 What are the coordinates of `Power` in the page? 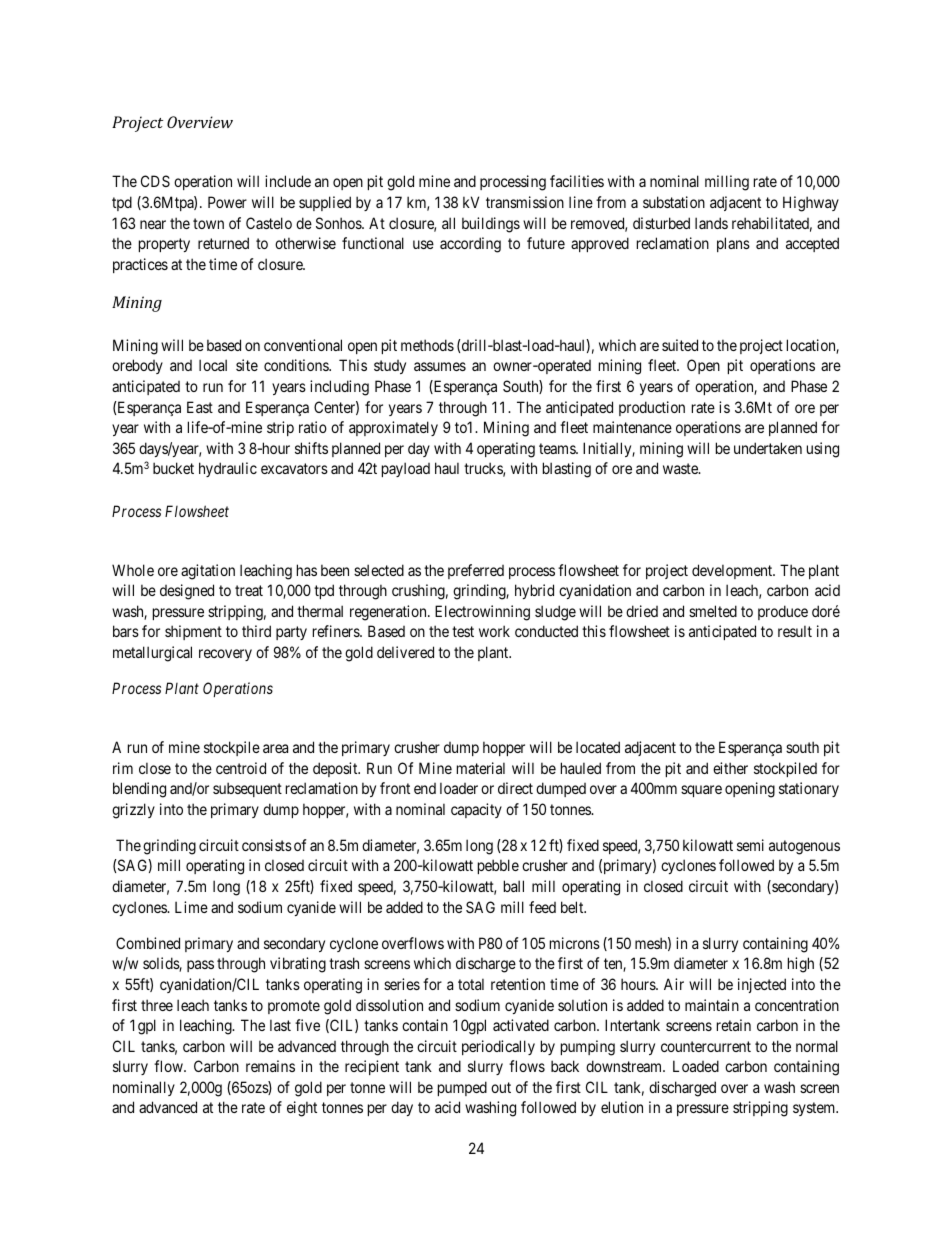 It's located at (227, 202).
